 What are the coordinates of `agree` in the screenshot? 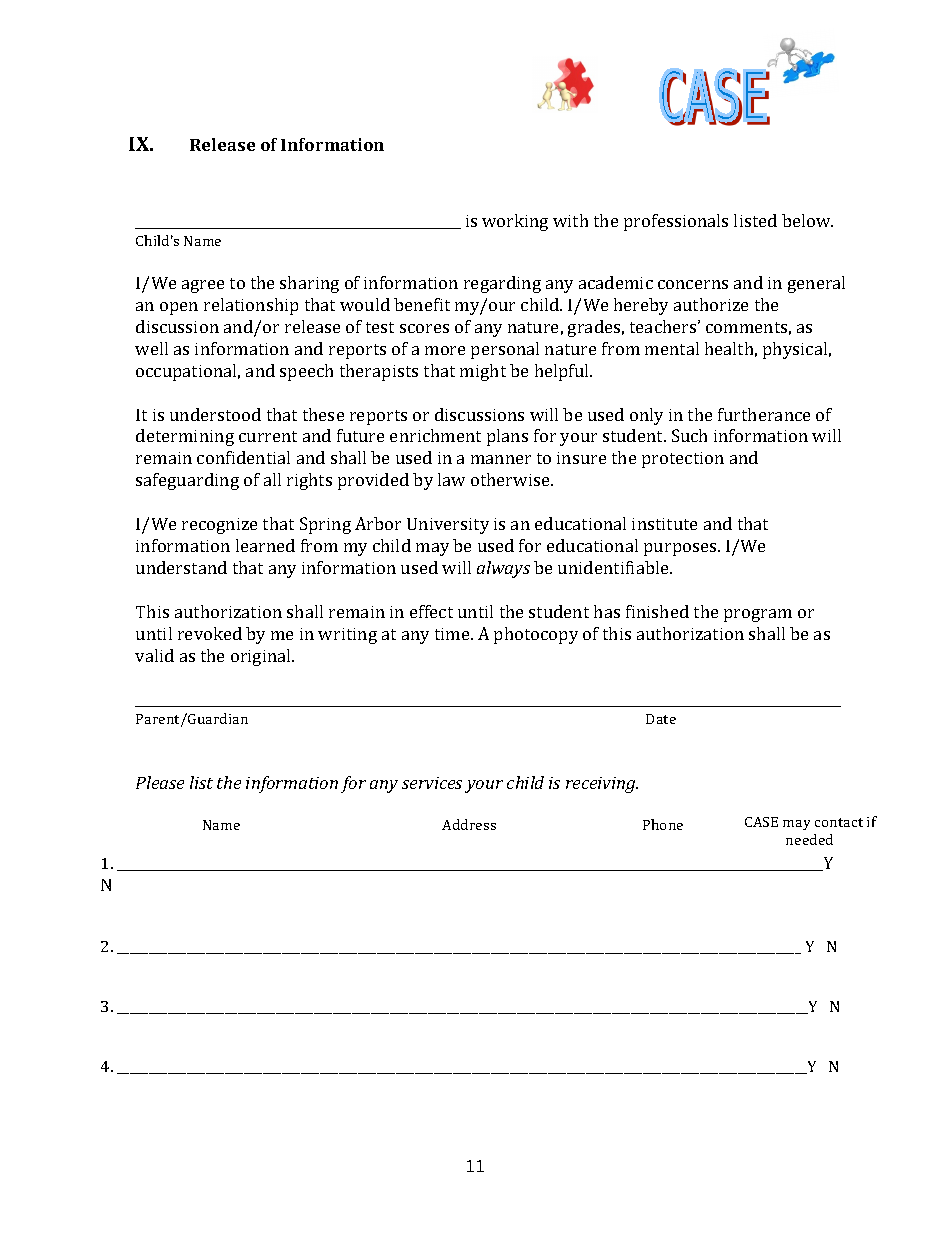 It's located at (203, 286).
